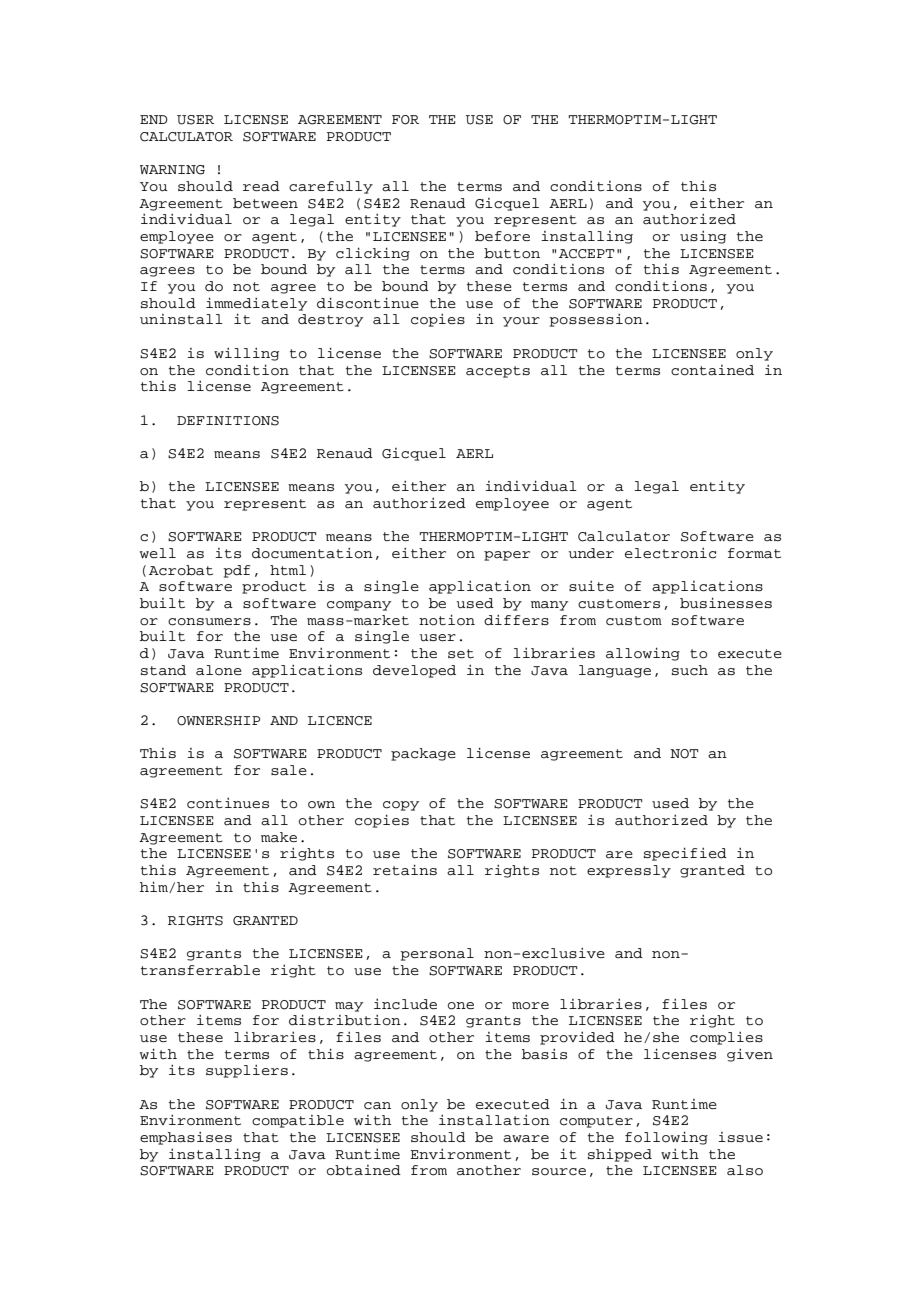  I want to click on before, so click(502, 236).
